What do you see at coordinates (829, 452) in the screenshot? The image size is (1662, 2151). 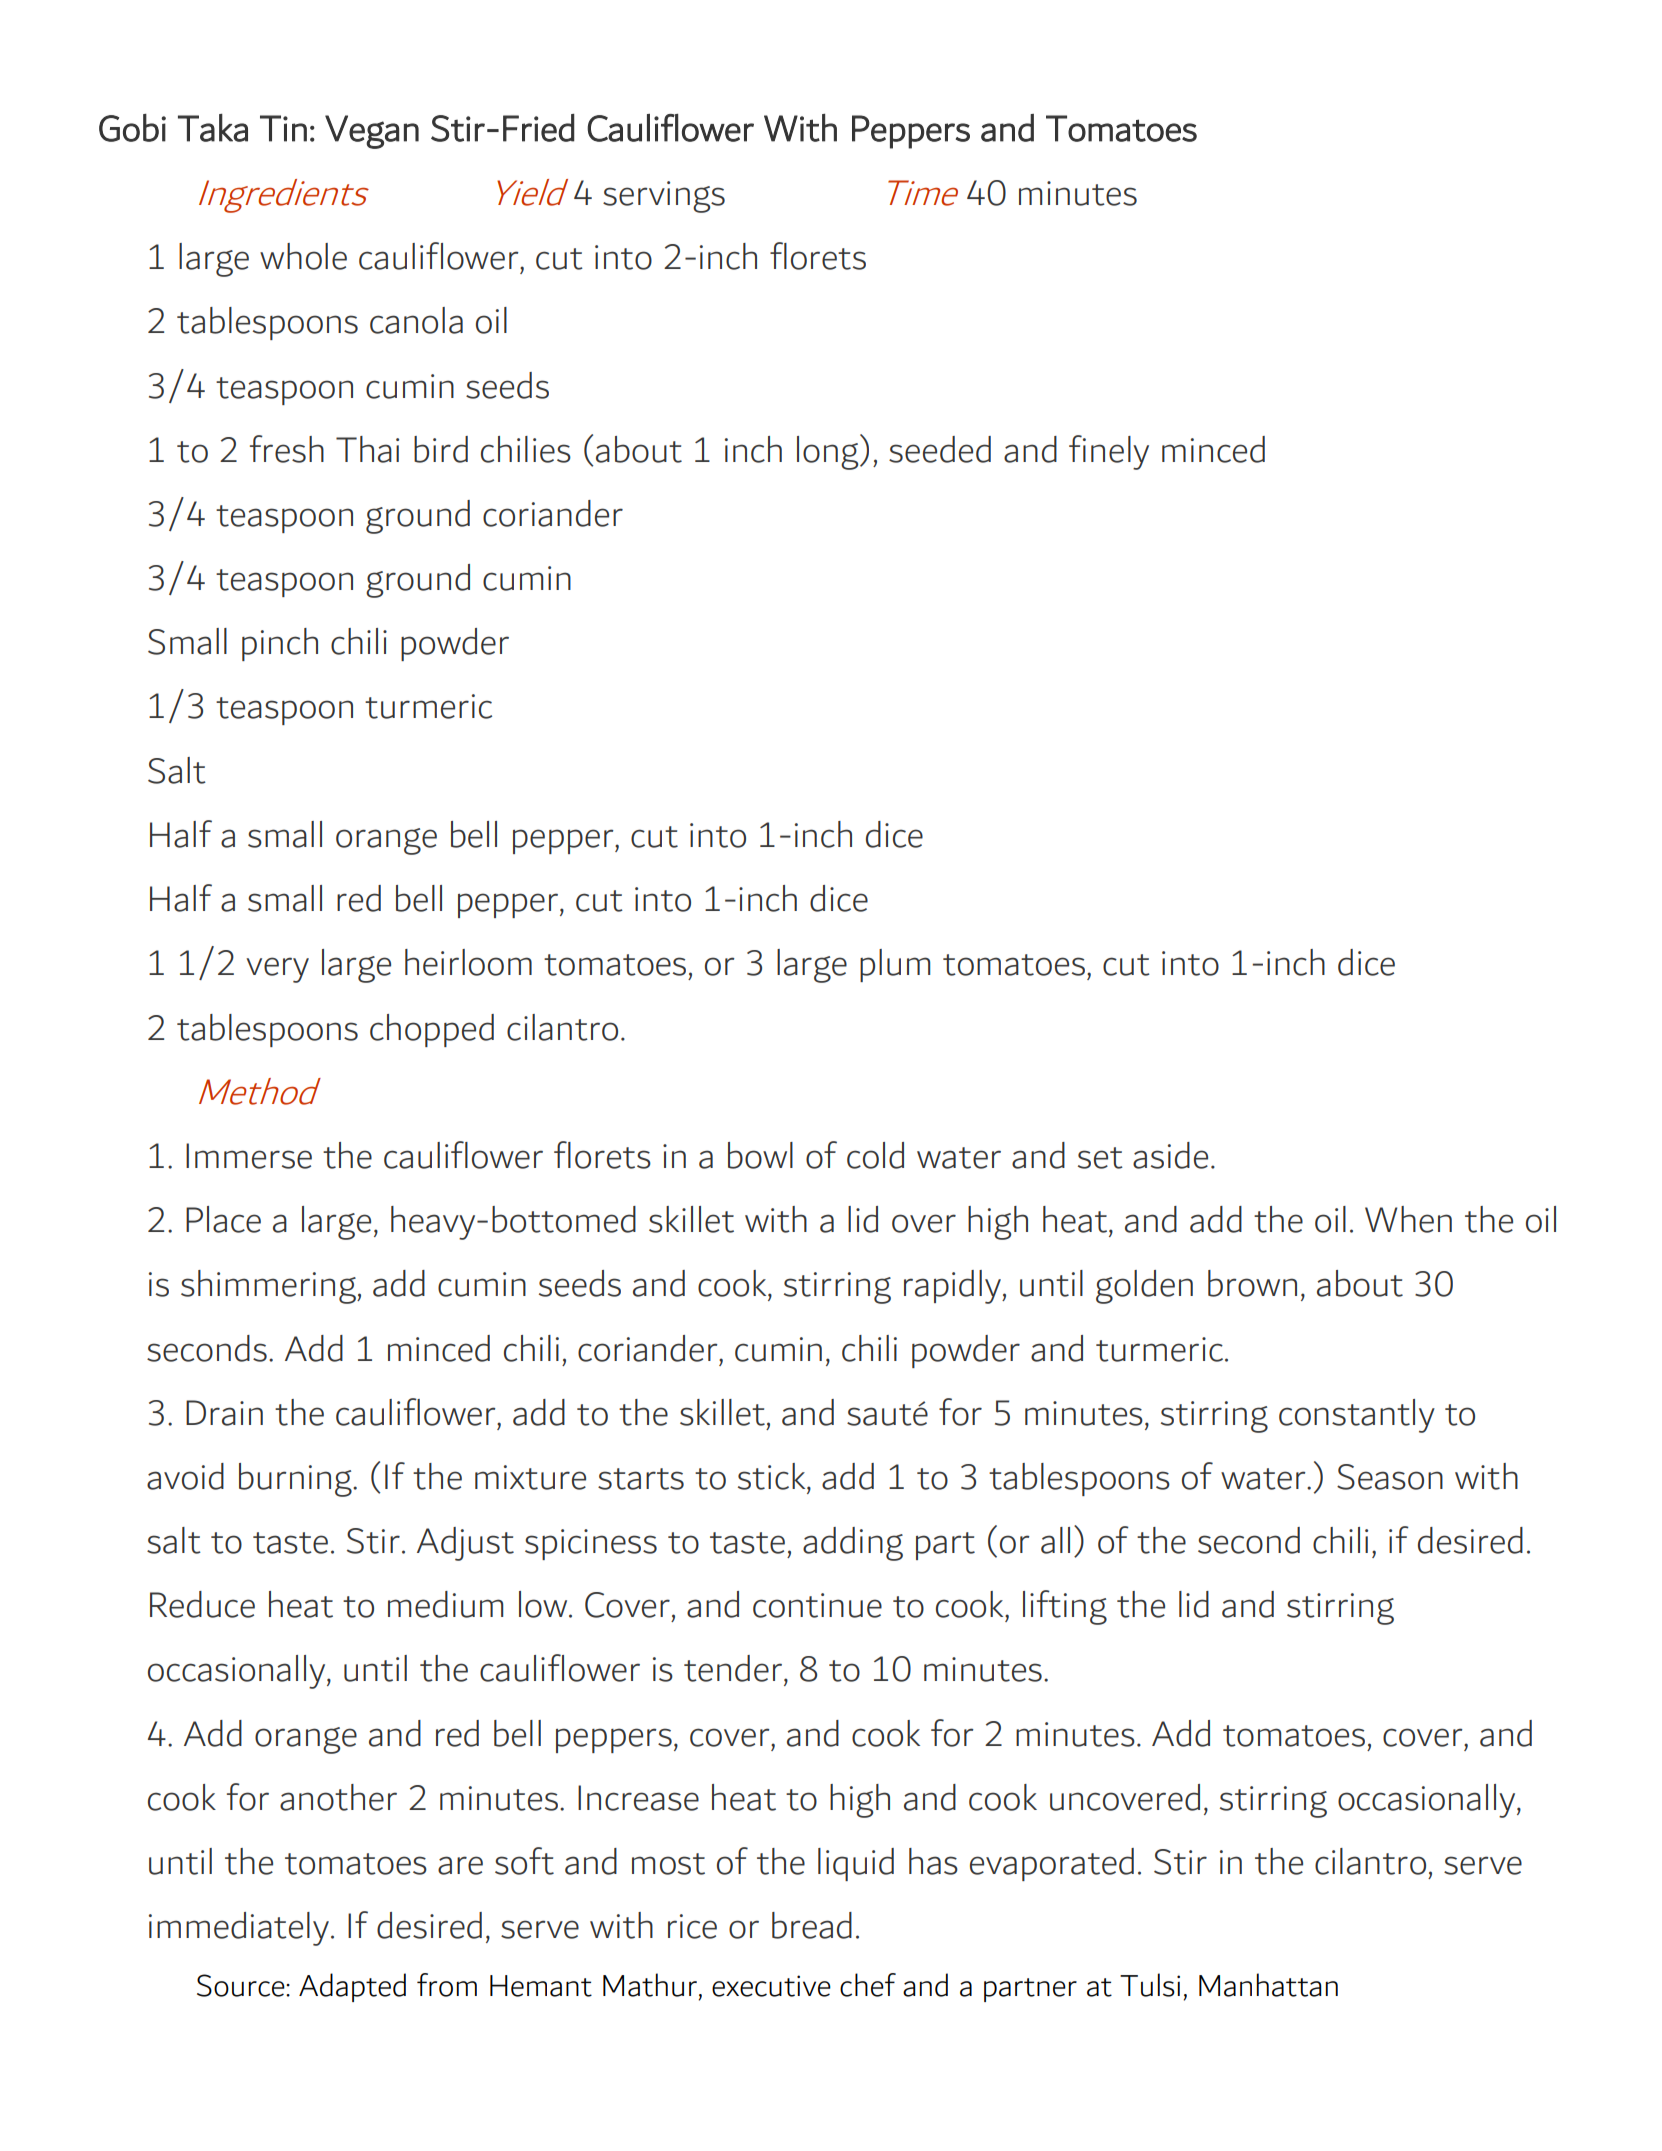 I see `long` at bounding box center [829, 452].
